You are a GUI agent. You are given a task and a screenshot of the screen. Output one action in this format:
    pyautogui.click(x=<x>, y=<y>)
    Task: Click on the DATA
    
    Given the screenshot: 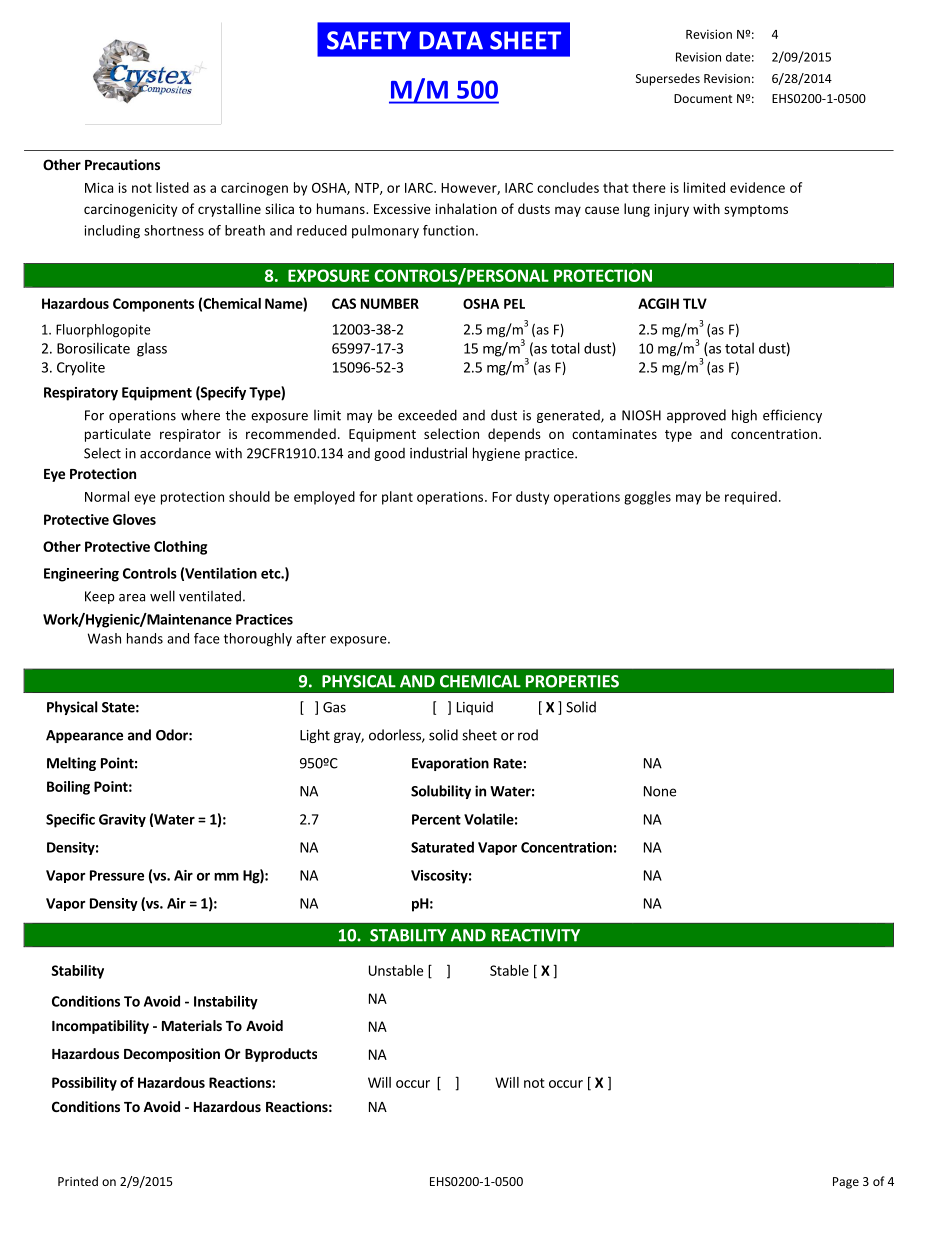 What is the action you would take?
    pyautogui.click(x=451, y=40)
